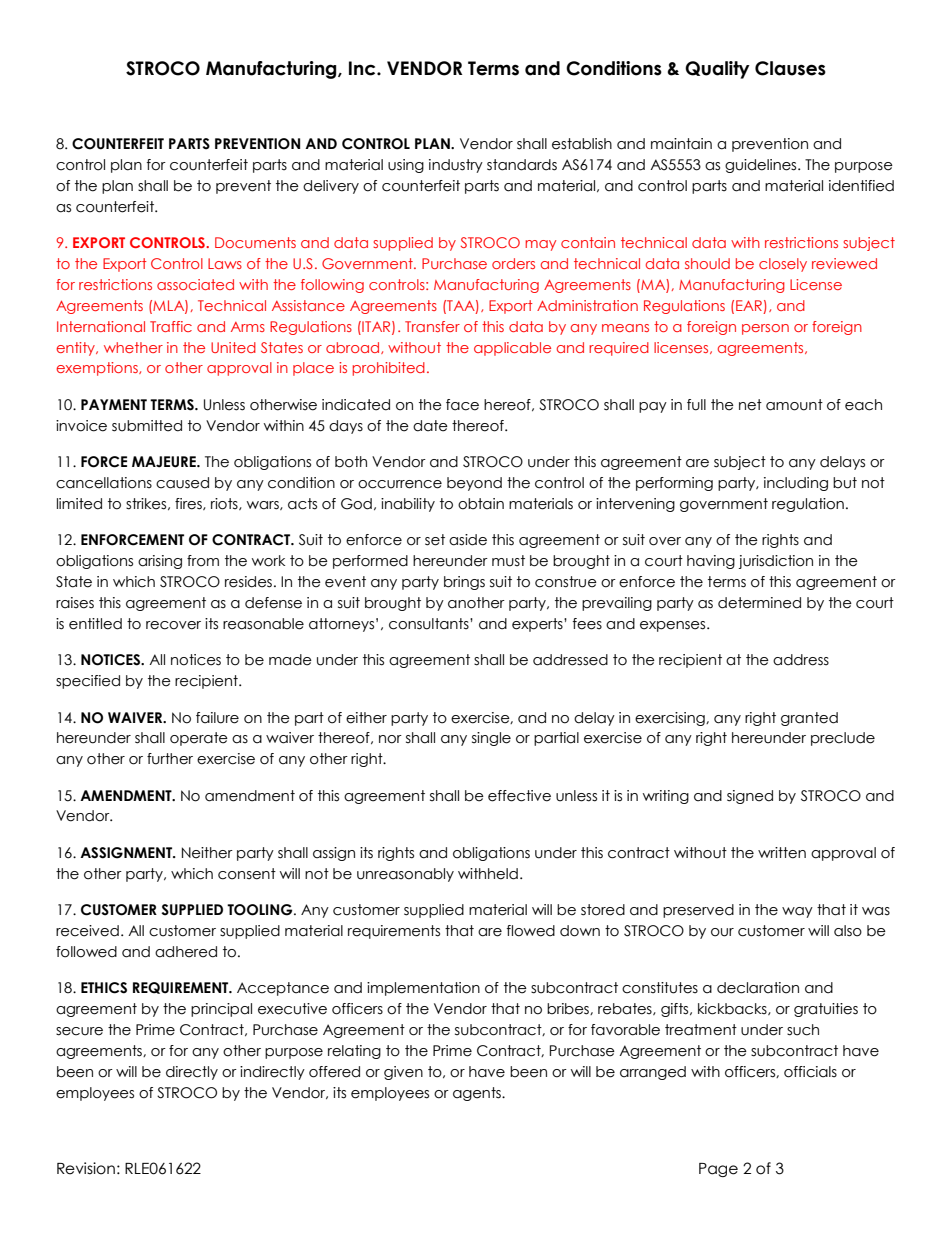 This screenshot has height=1233, width=952. Describe the element at coordinates (782, 853) in the screenshot. I see `written` at that location.
